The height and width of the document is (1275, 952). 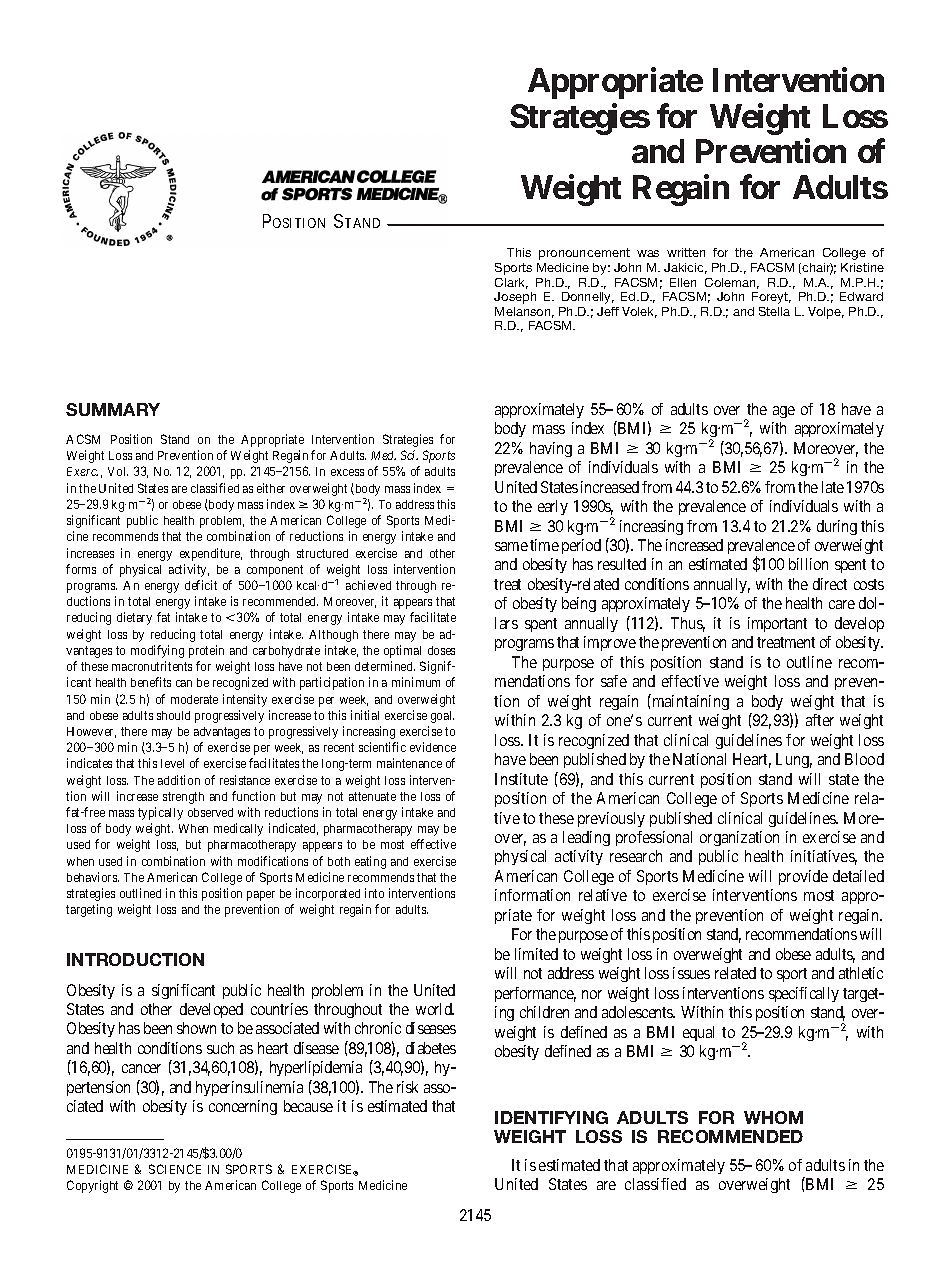 I want to click on Stella, so click(x=774, y=311).
